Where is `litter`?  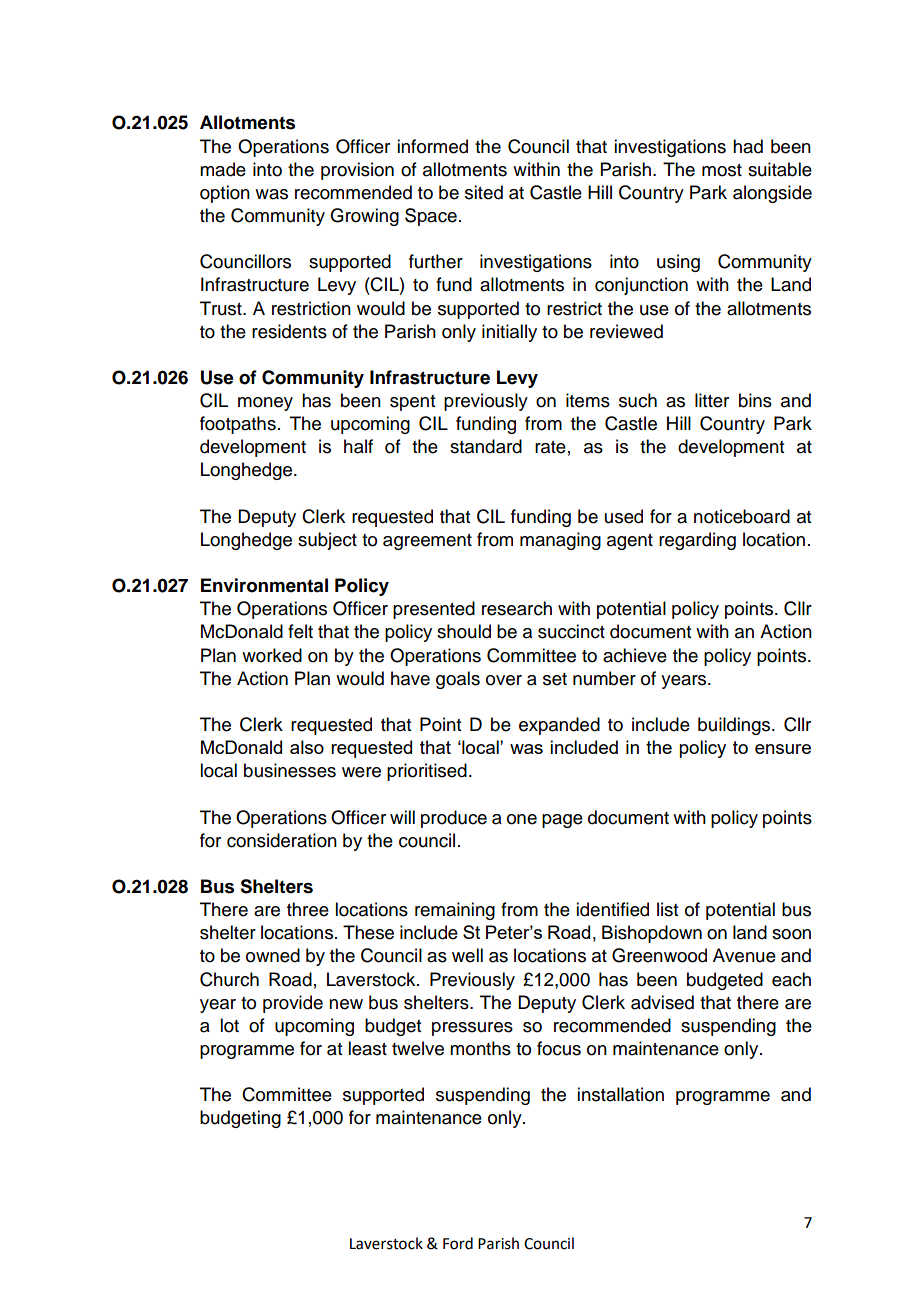
litter is located at coordinates (712, 400).
